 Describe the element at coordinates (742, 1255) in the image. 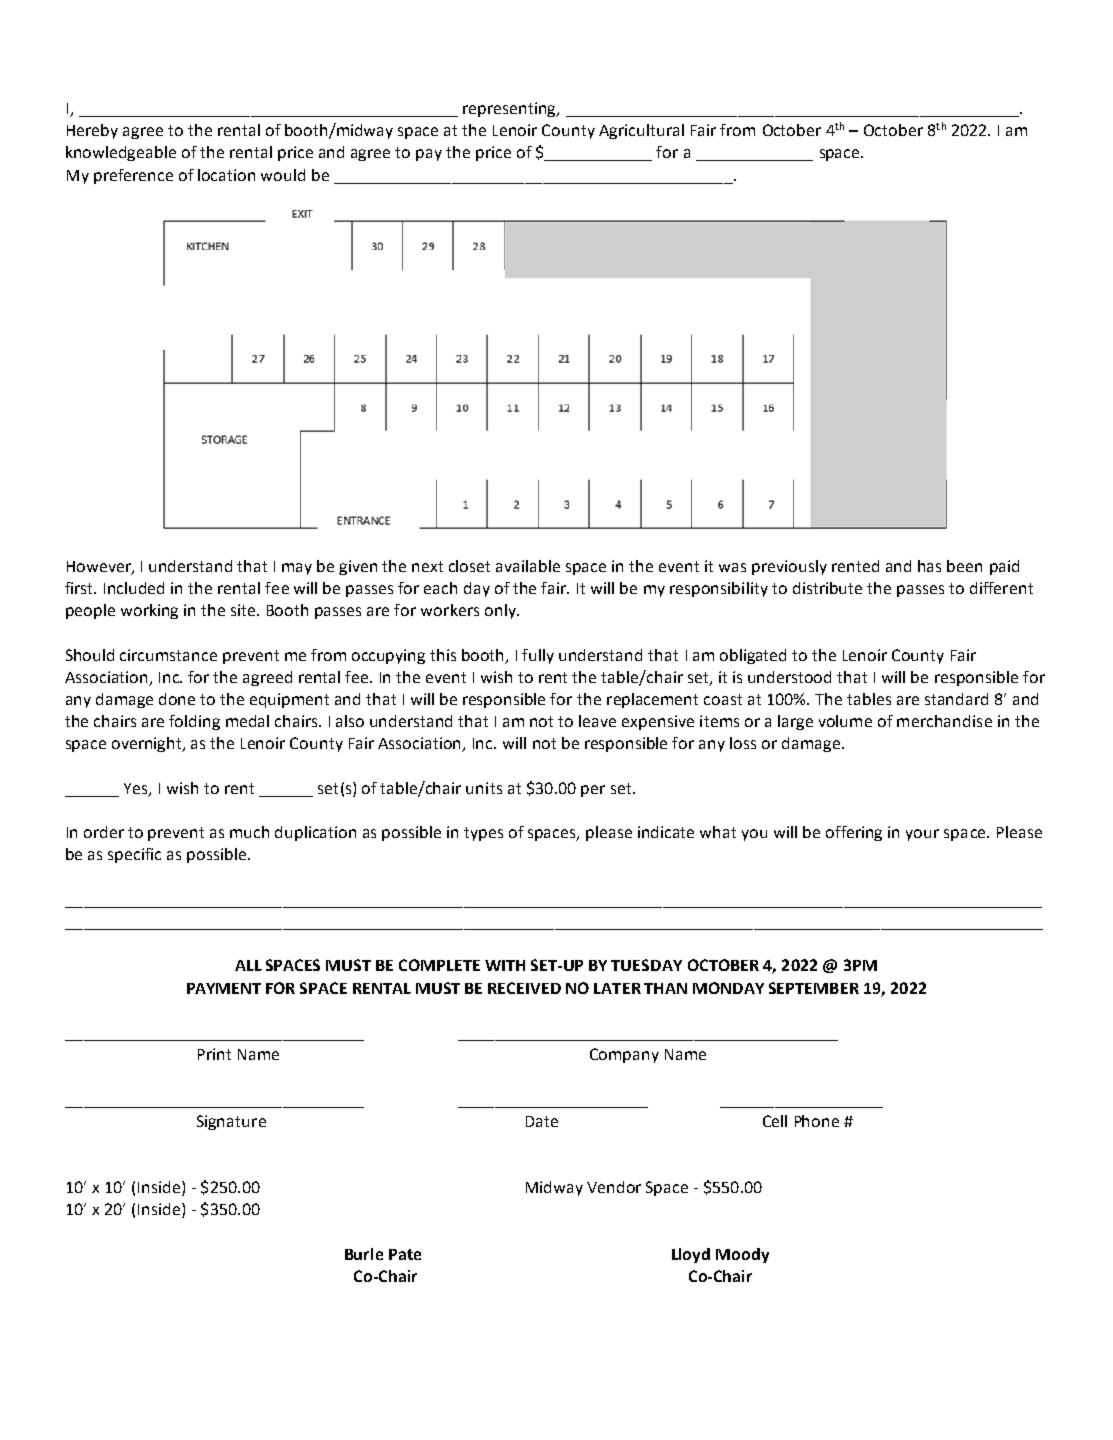

I see `Moody` at that location.
